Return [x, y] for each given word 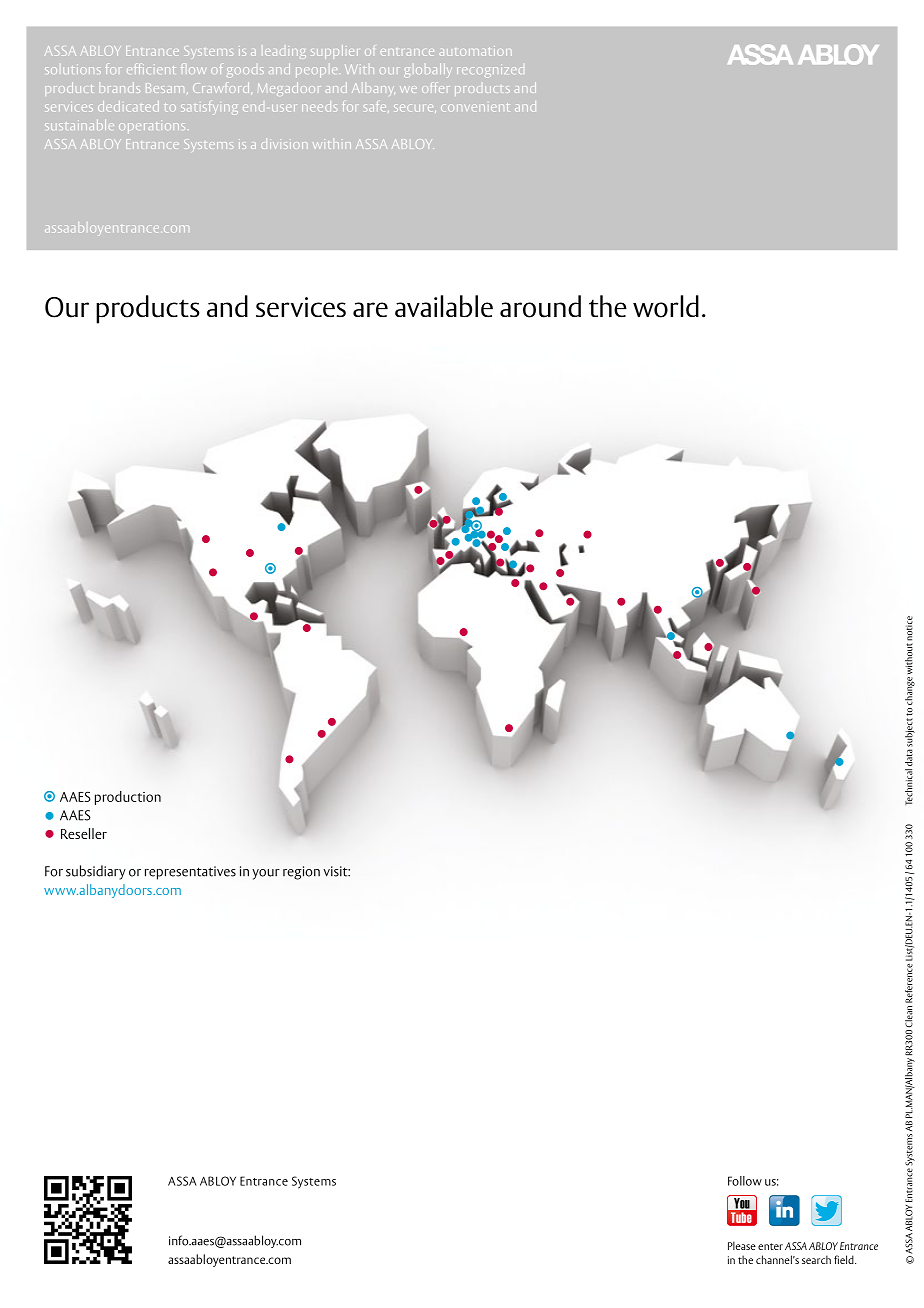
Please [742, 1245]
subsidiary [96, 872]
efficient [150, 69]
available [444, 306]
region [301, 873]
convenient [474, 107]
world [666, 306]
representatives [190, 873]
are [370, 309]
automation [476, 51]
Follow [745, 1181]
